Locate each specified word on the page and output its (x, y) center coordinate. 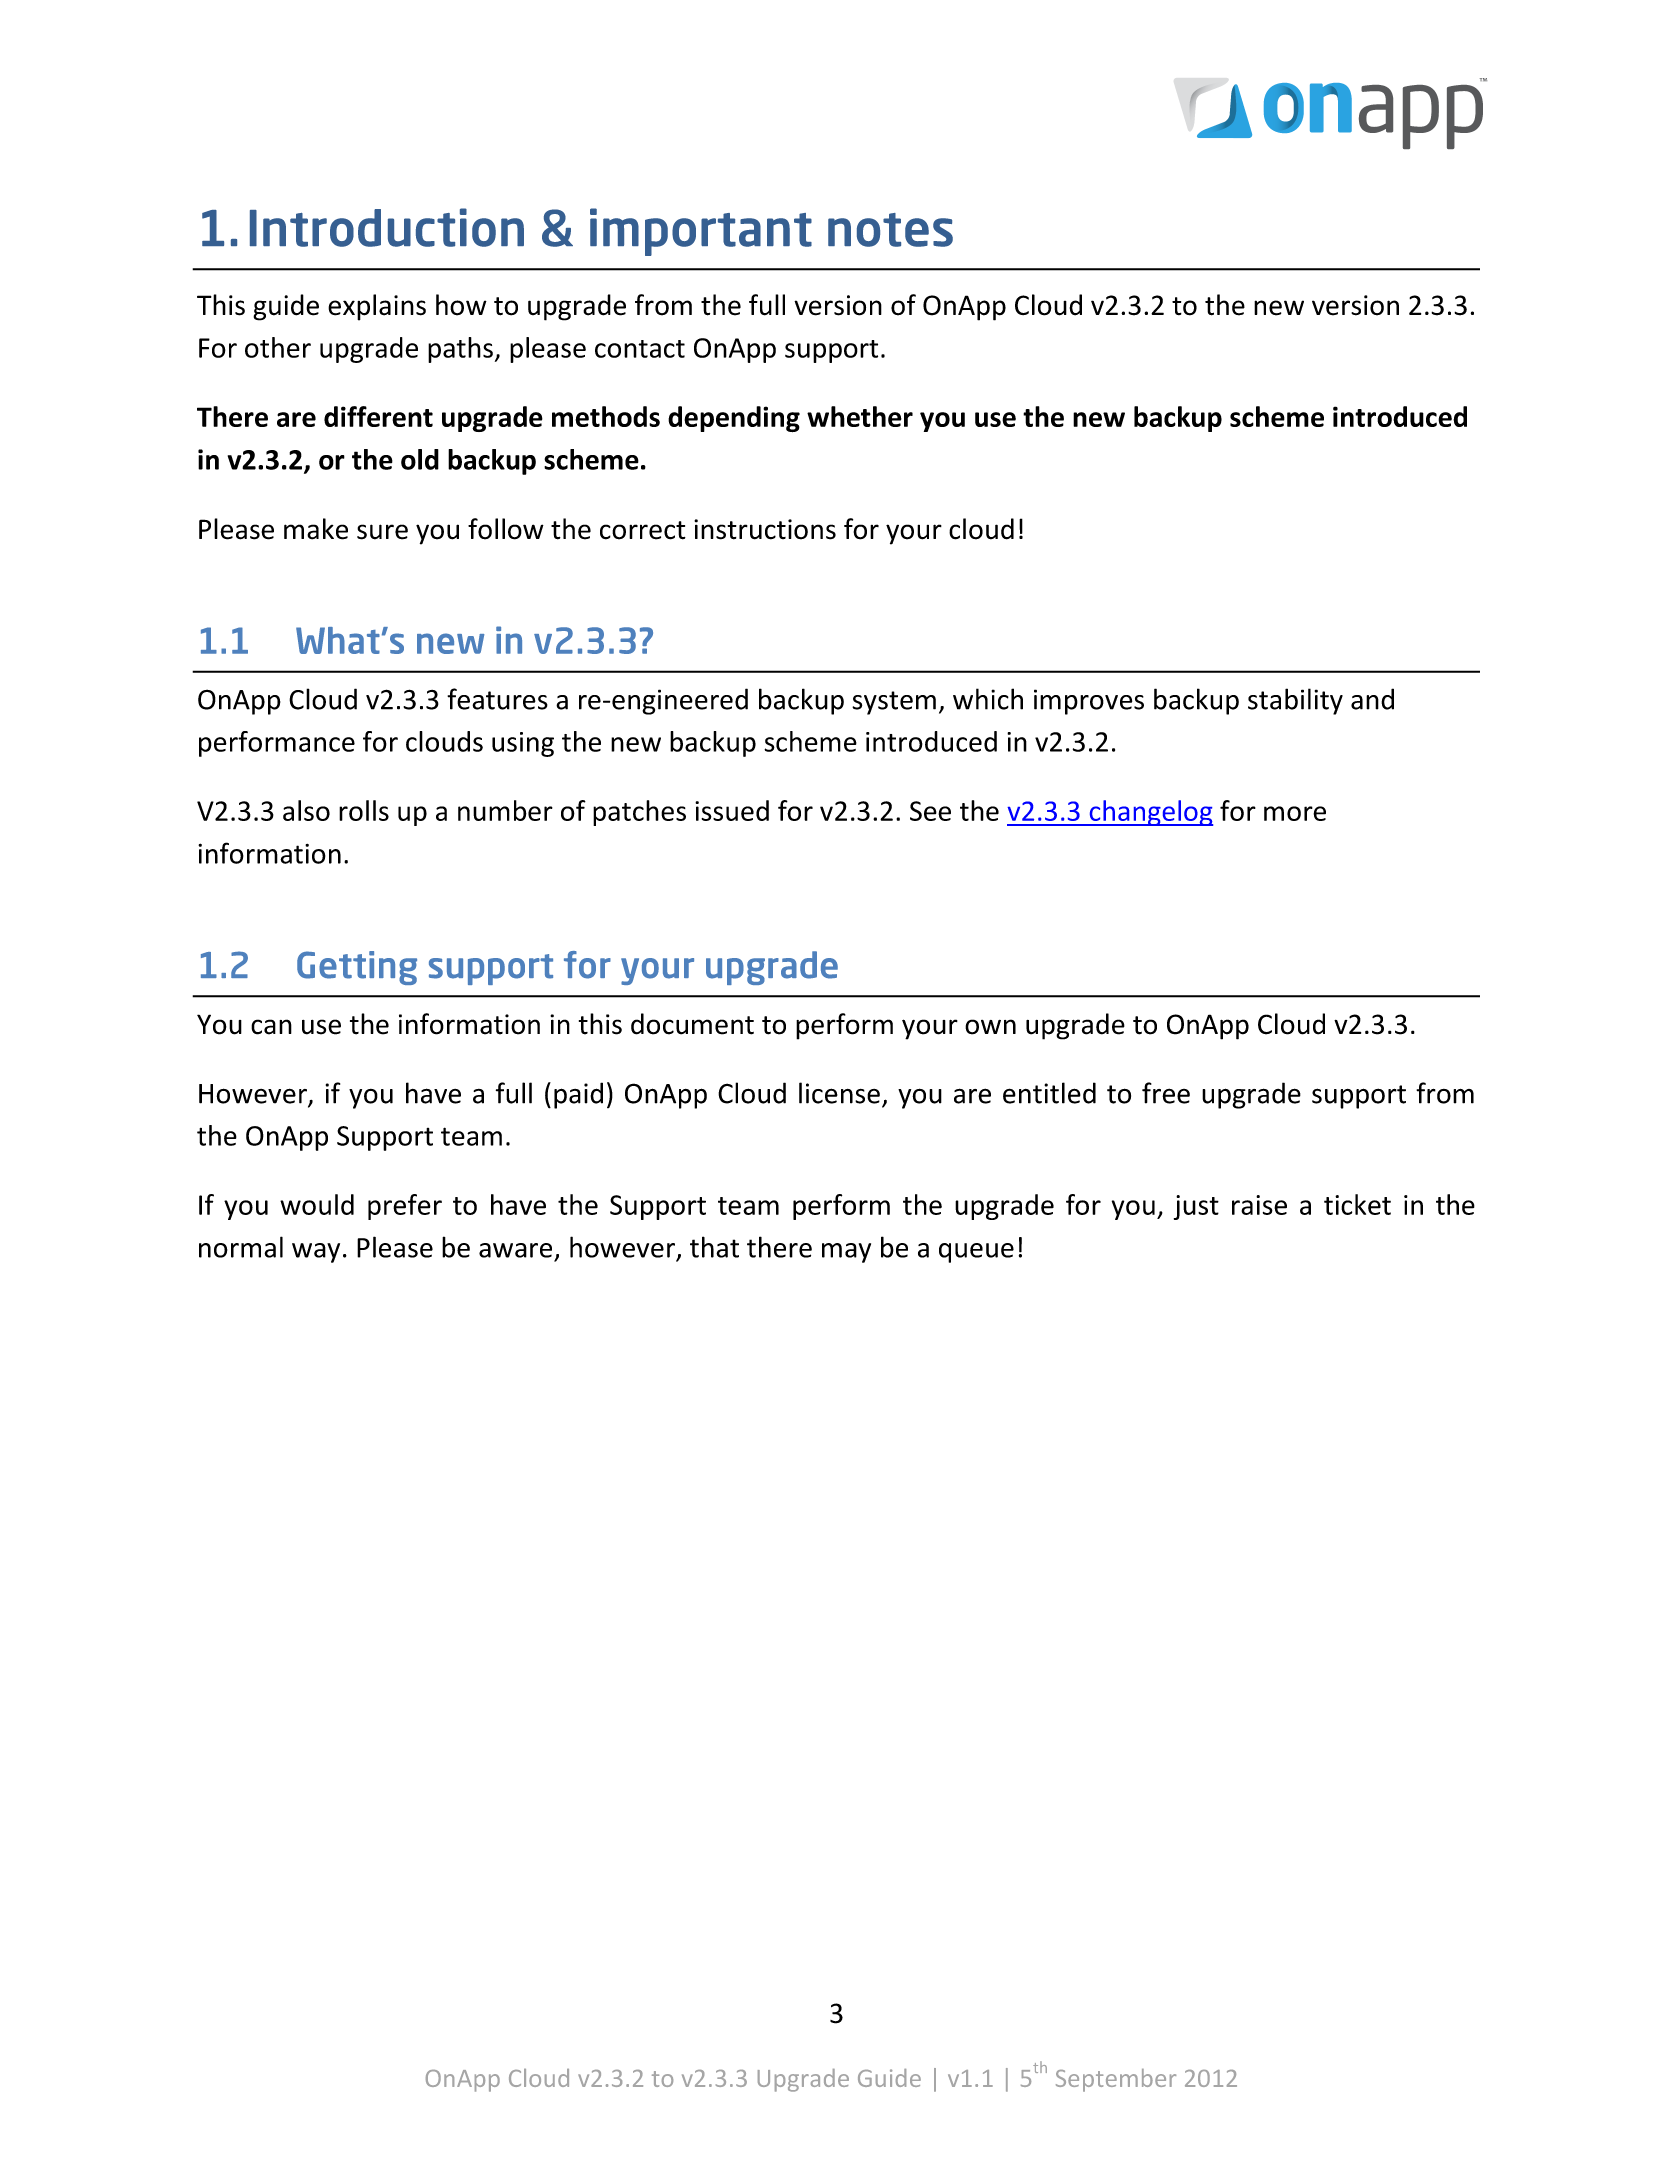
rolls (364, 810)
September (1116, 2080)
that (714, 1247)
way (316, 1253)
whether (860, 416)
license (839, 1093)
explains (377, 307)
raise (1259, 1205)
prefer (405, 1207)
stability (1295, 701)
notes (890, 230)
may (846, 1253)
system (894, 703)
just (1196, 1207)
